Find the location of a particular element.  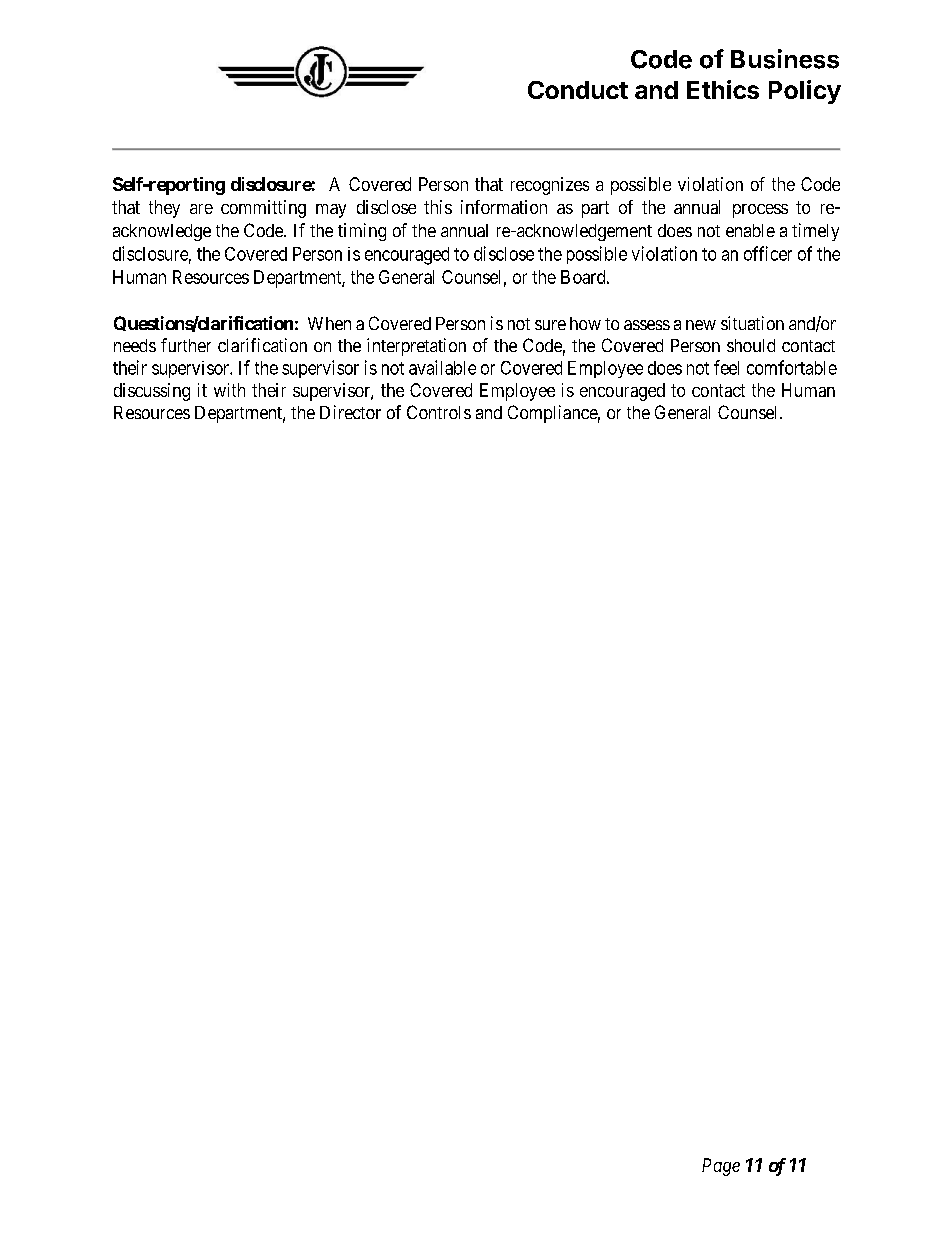

Ethics is located at coordinates (723, 89).
